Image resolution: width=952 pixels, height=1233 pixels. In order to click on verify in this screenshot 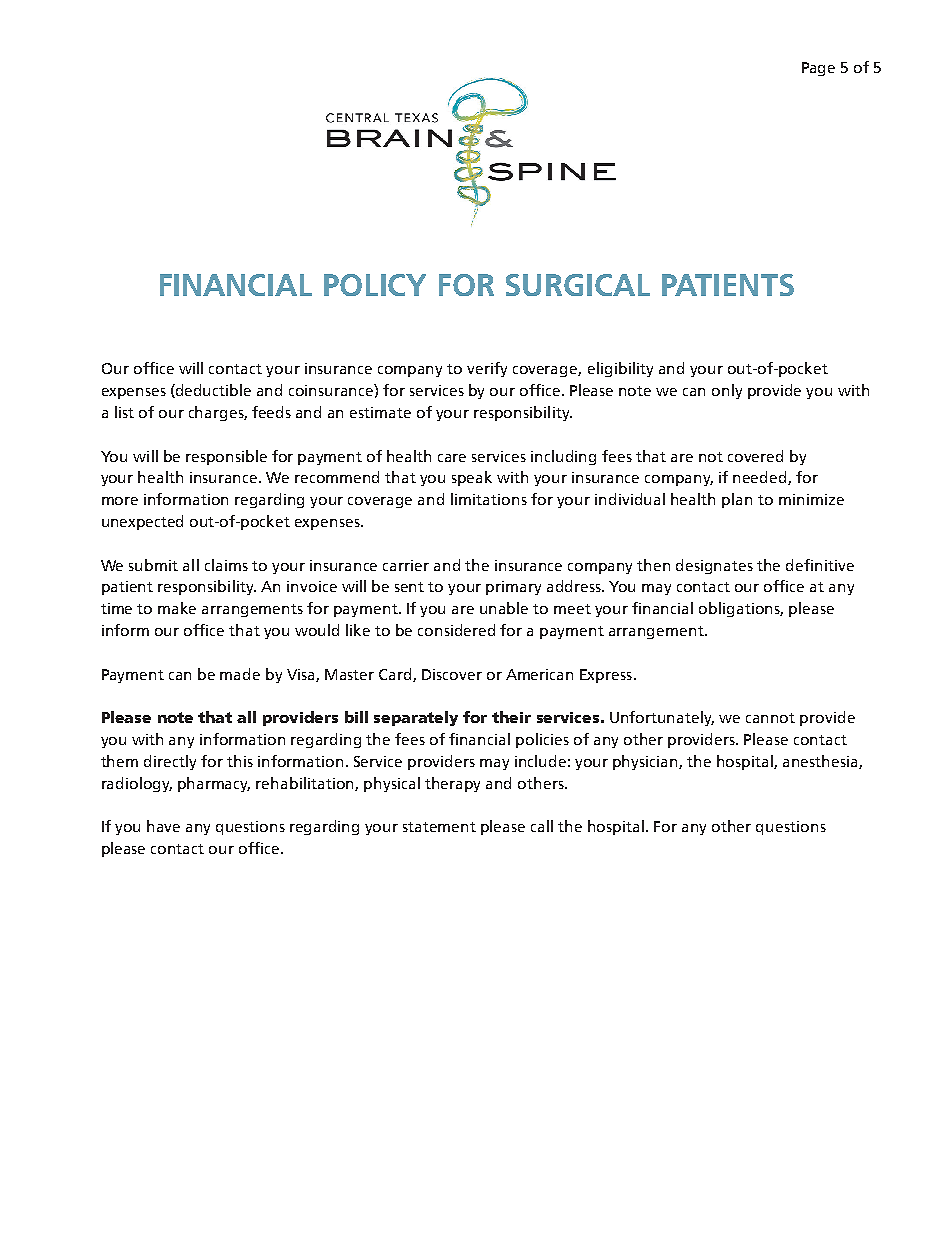, I will do `click(487, 369)`.
